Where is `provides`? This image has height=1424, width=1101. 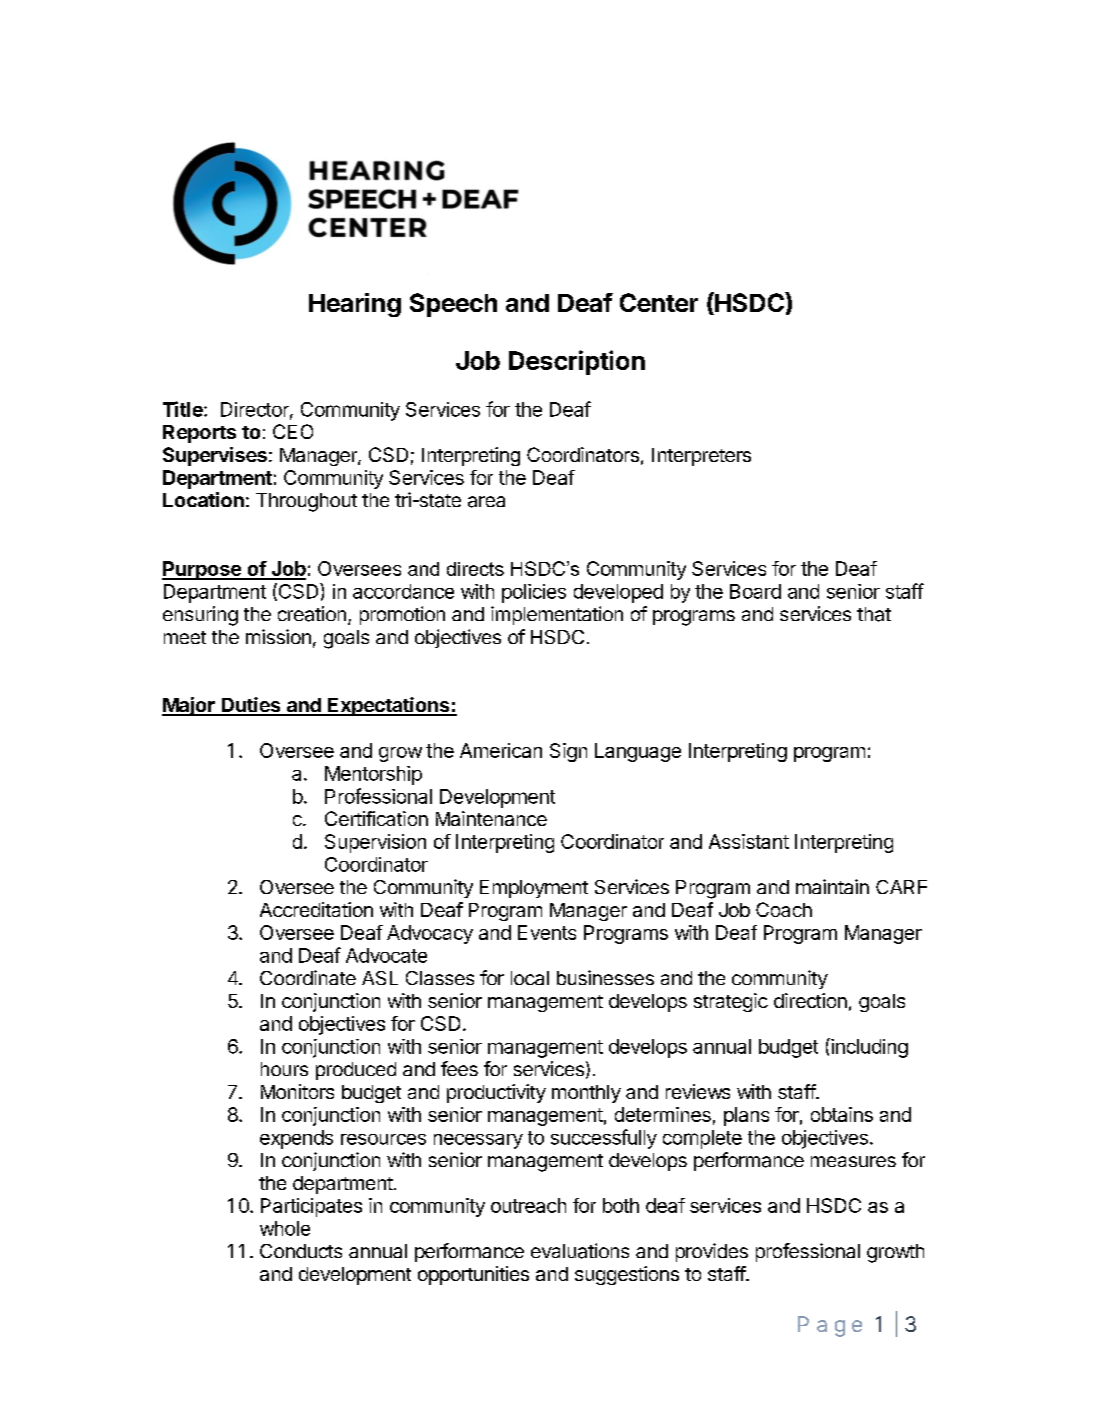 provides is located at coordinates (712, 1252).
